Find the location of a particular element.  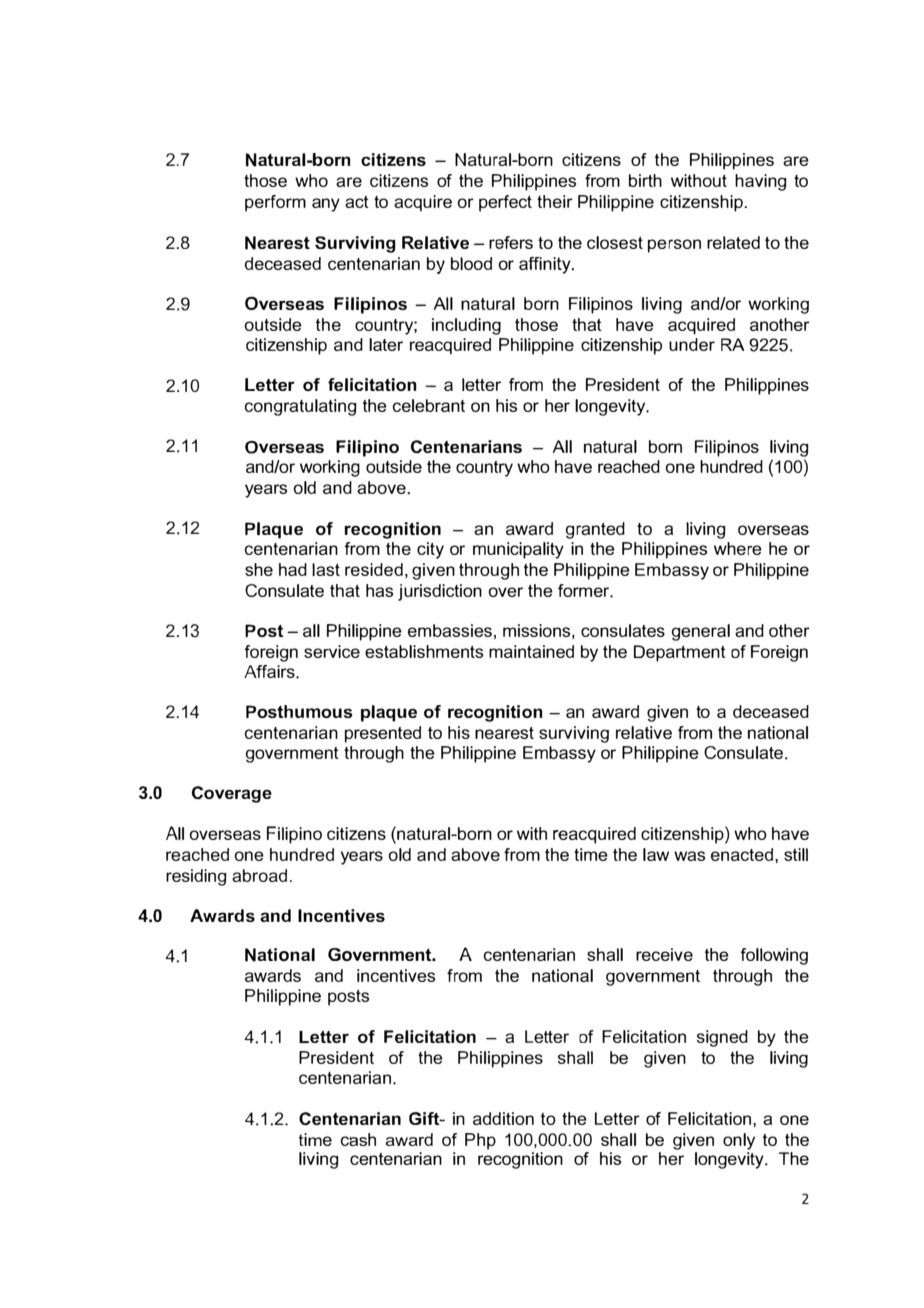

only is located at coordinates (739, 1141).
